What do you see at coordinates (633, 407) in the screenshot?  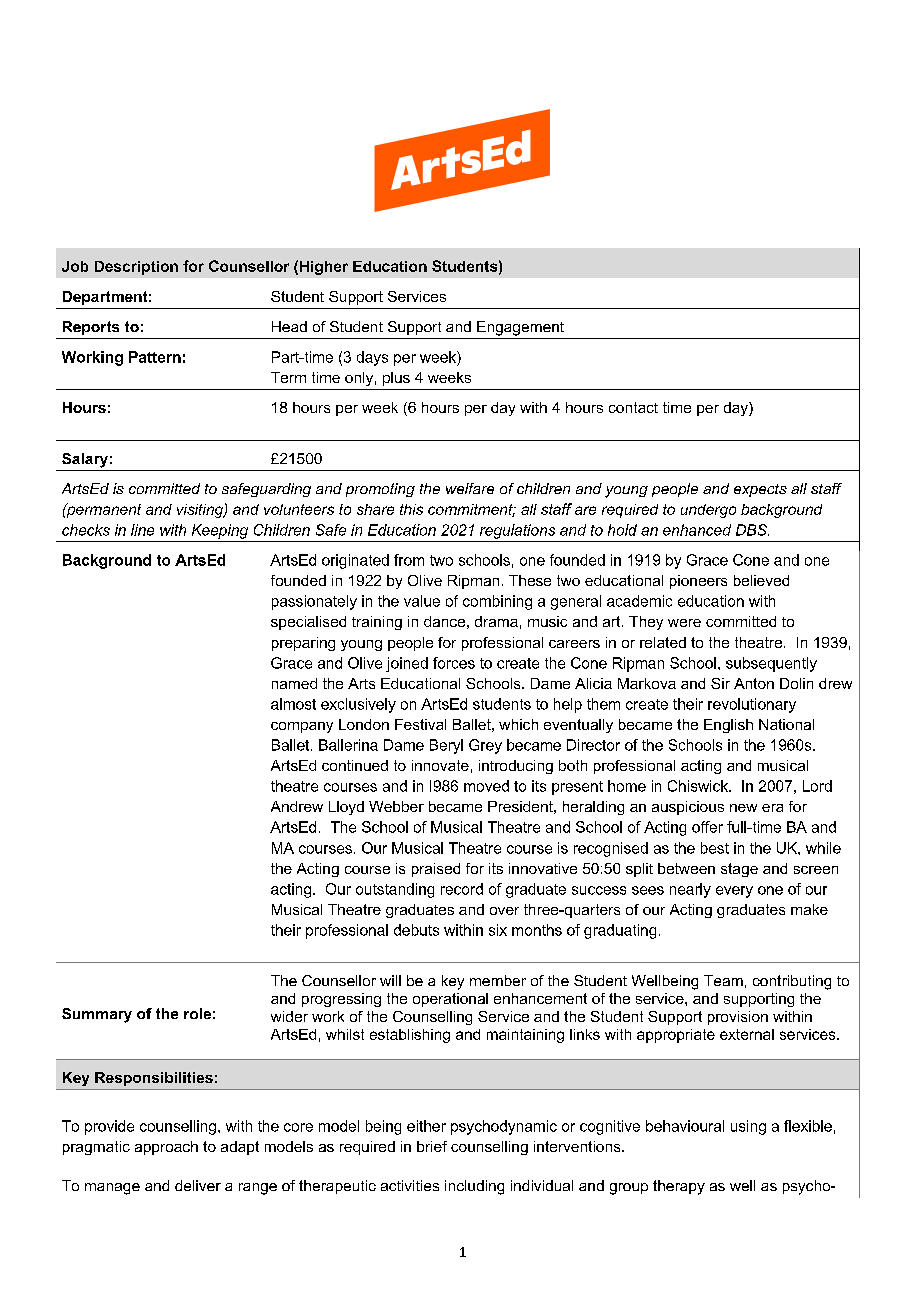 I see `contact` at bounding box center [633, 407].
